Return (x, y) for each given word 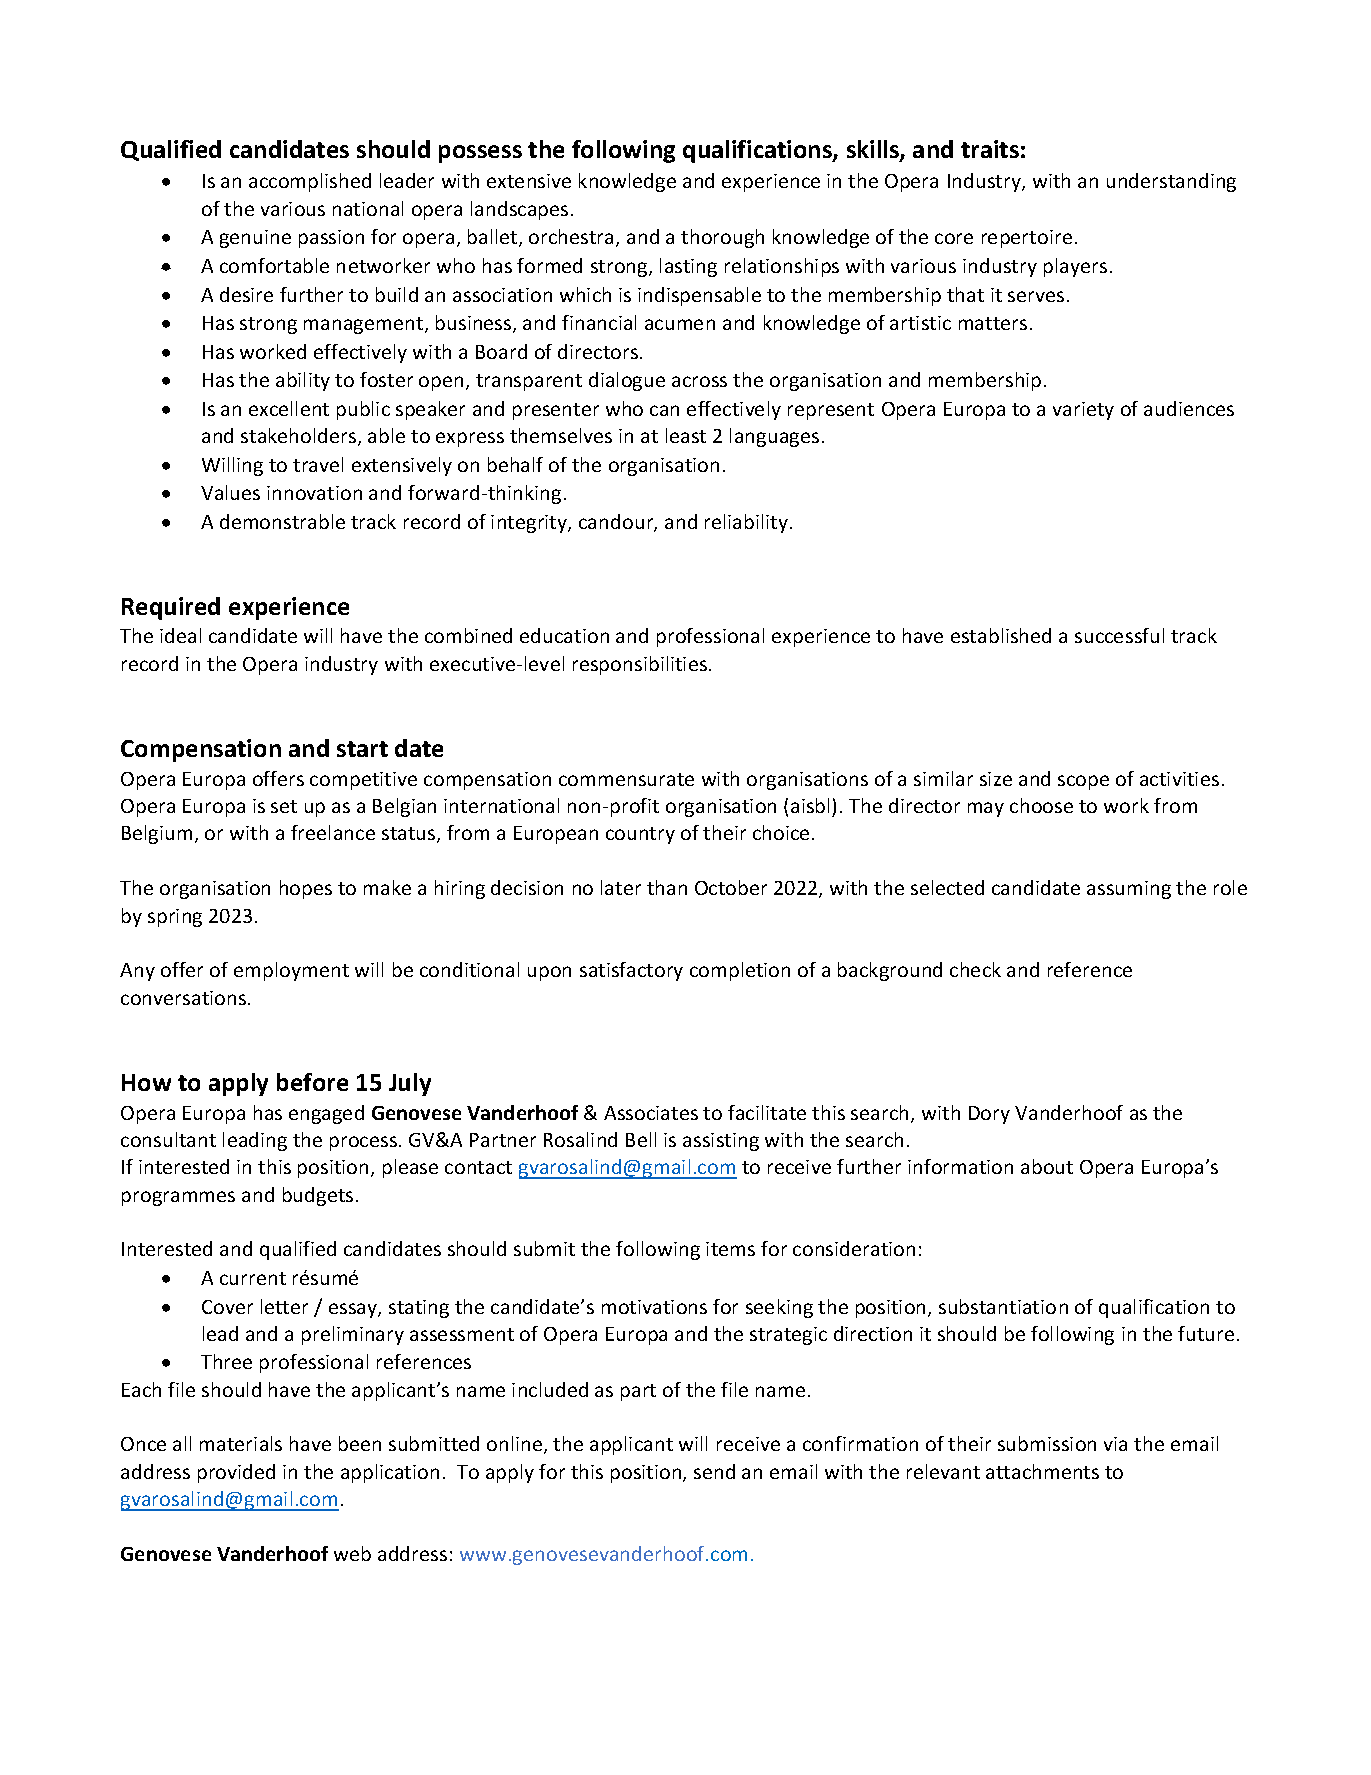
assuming (1129, 890)
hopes (306, 889)
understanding (1171, 182)
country (640, 835)
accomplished (310, 182)
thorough (722, 238)
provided (236, 1473)
